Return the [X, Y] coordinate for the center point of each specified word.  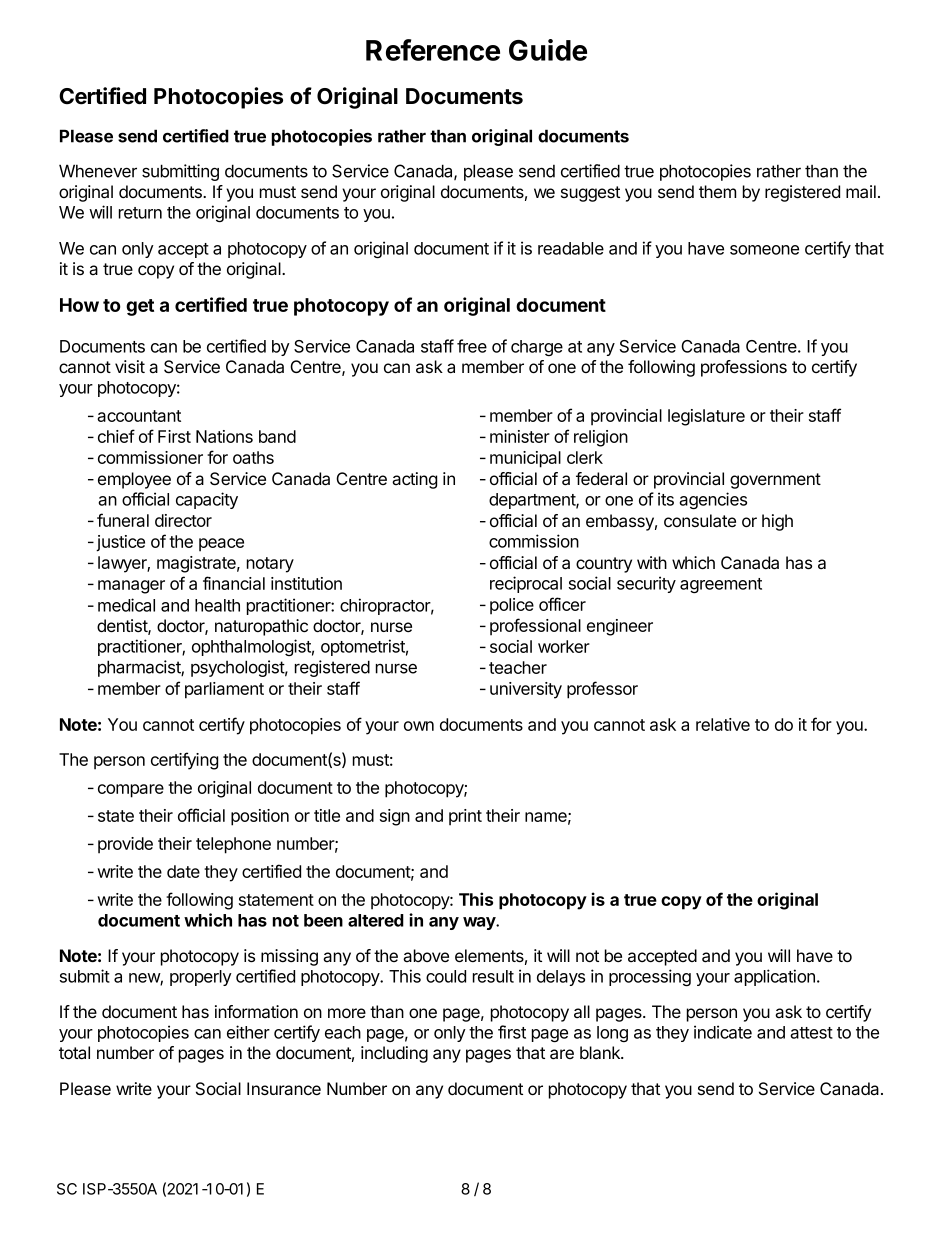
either [248, 1032]
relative [723, 724]
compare [131, 791]
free [472, 346]
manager [131, 587]
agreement [721, 585]
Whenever [98, 171]
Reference [433, 50]
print [465, 817]
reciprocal [526, 584]
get [140, 307]
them [717, 191]
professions [744, 368]
